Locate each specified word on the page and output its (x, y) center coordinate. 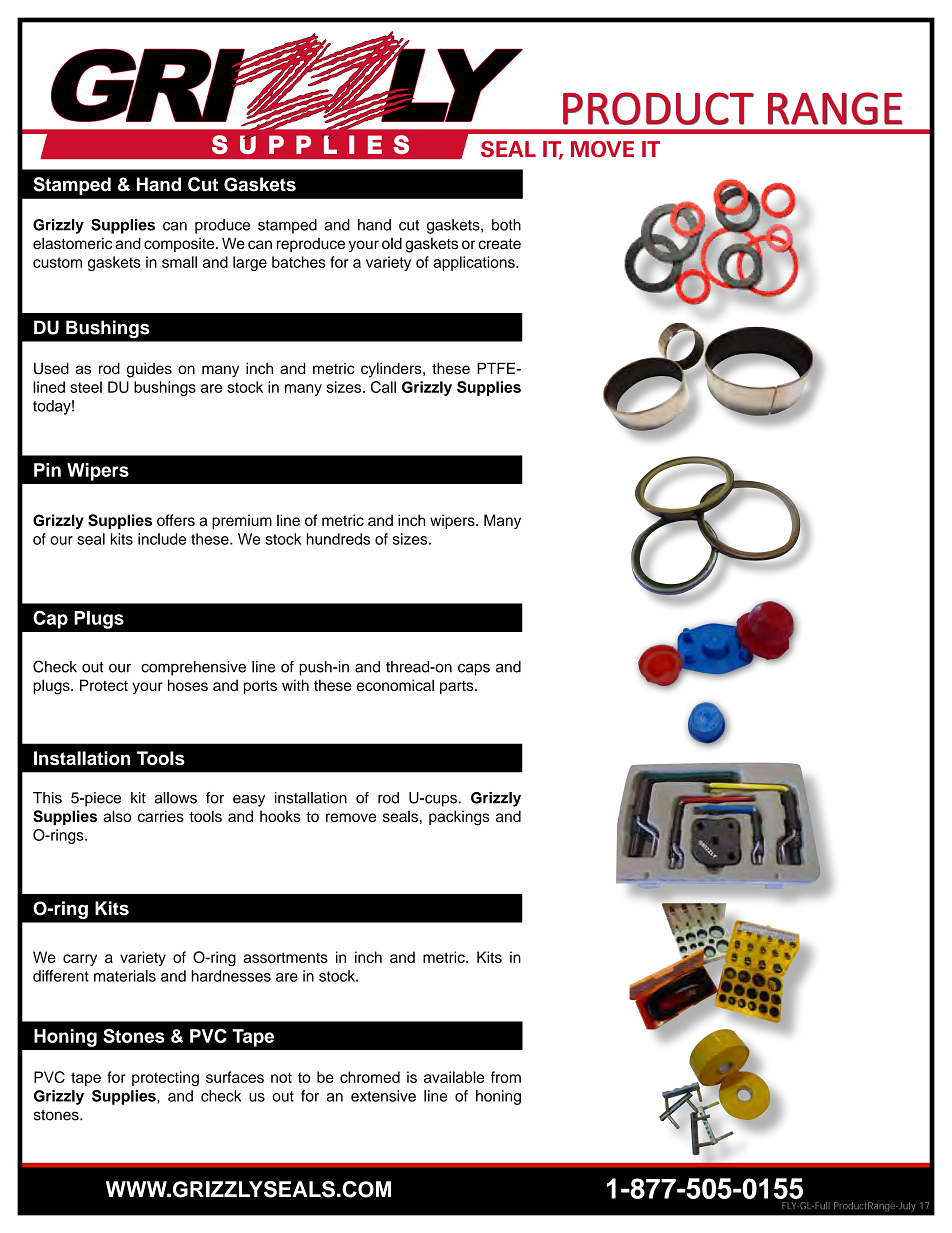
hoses (188, 685)
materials (125, 976)
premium (242, 521)
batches (299, 262)
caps (474, 670)
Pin (47, 470)
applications (475, 263)
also (117, 816)
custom (57, 262)
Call (383, 387)
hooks (280, 816)
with (295, 685)
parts (458, 687)
